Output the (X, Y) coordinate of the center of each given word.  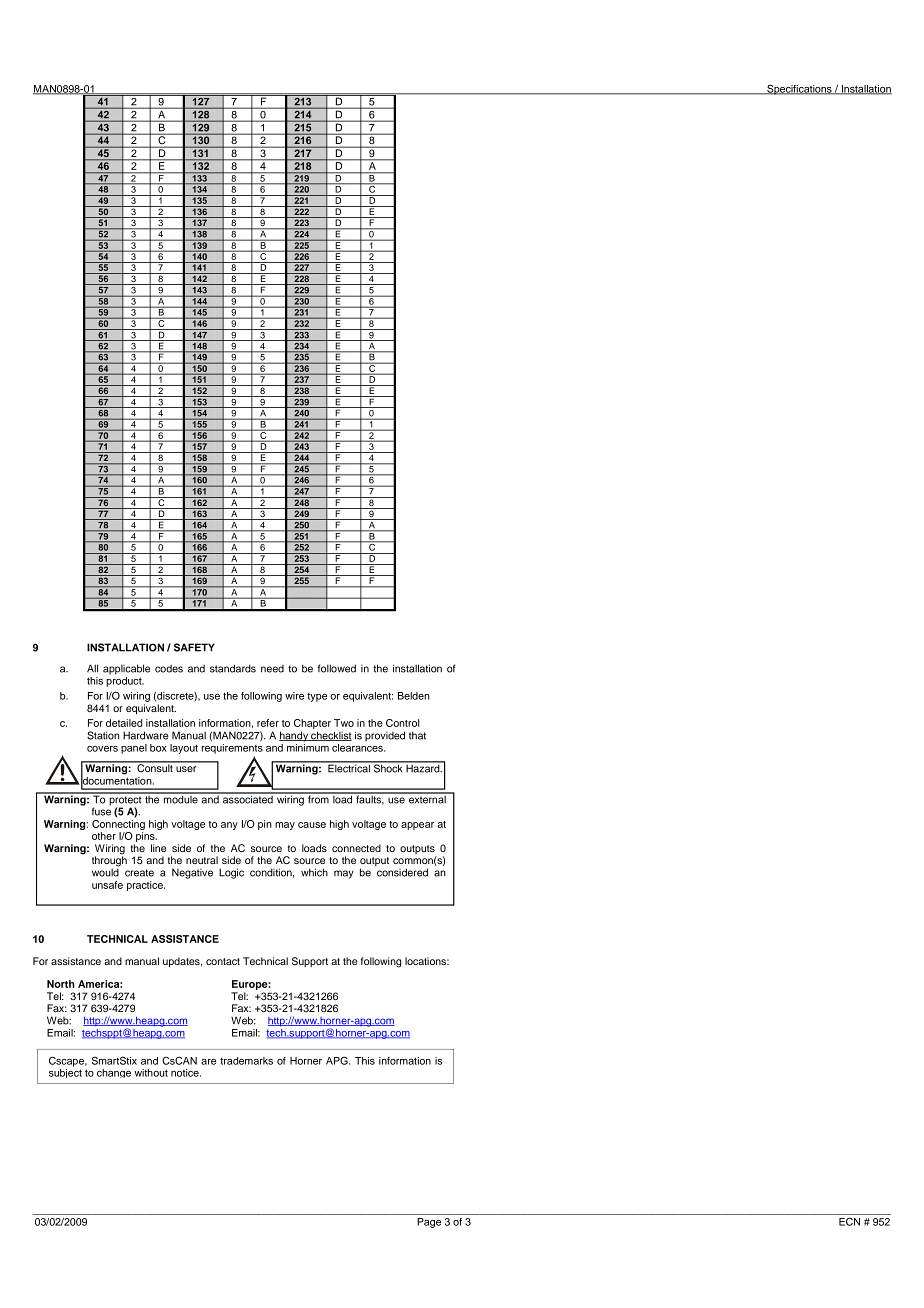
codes (169, 669)
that (417, 735)
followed (337, 668)
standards (233, 668)
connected (356, 848)
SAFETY (194, 647)
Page (429, 1223)
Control (403, 723)
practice (146, 886)
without (151, 1073)
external (427, 798)
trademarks (246, 1061)
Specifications (799, 89)
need (272, 669)
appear (417, 826)
